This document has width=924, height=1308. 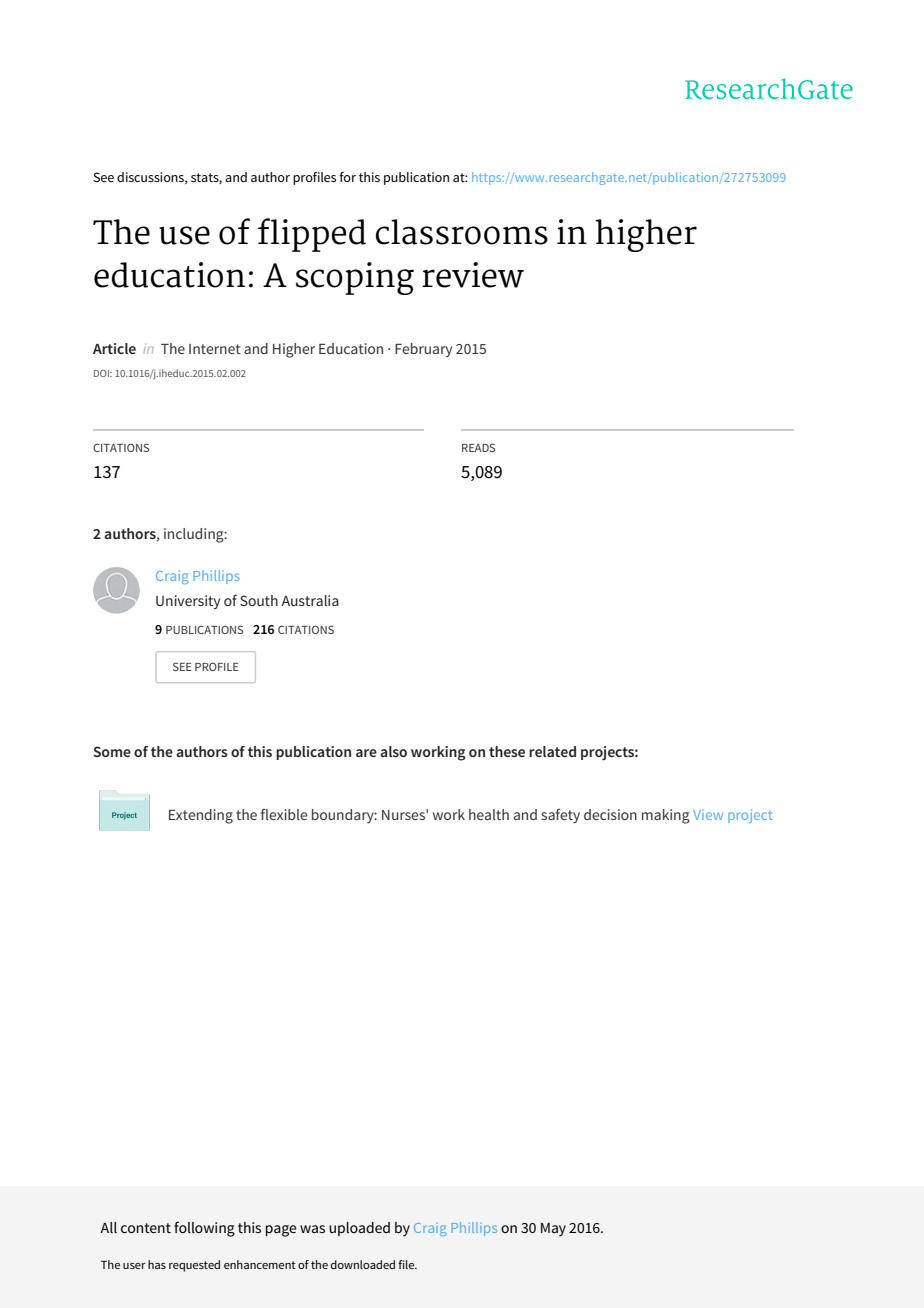 What do you see at coordinates (423, 350) in the document?
I see `February` at bounding box center [423, 350].
